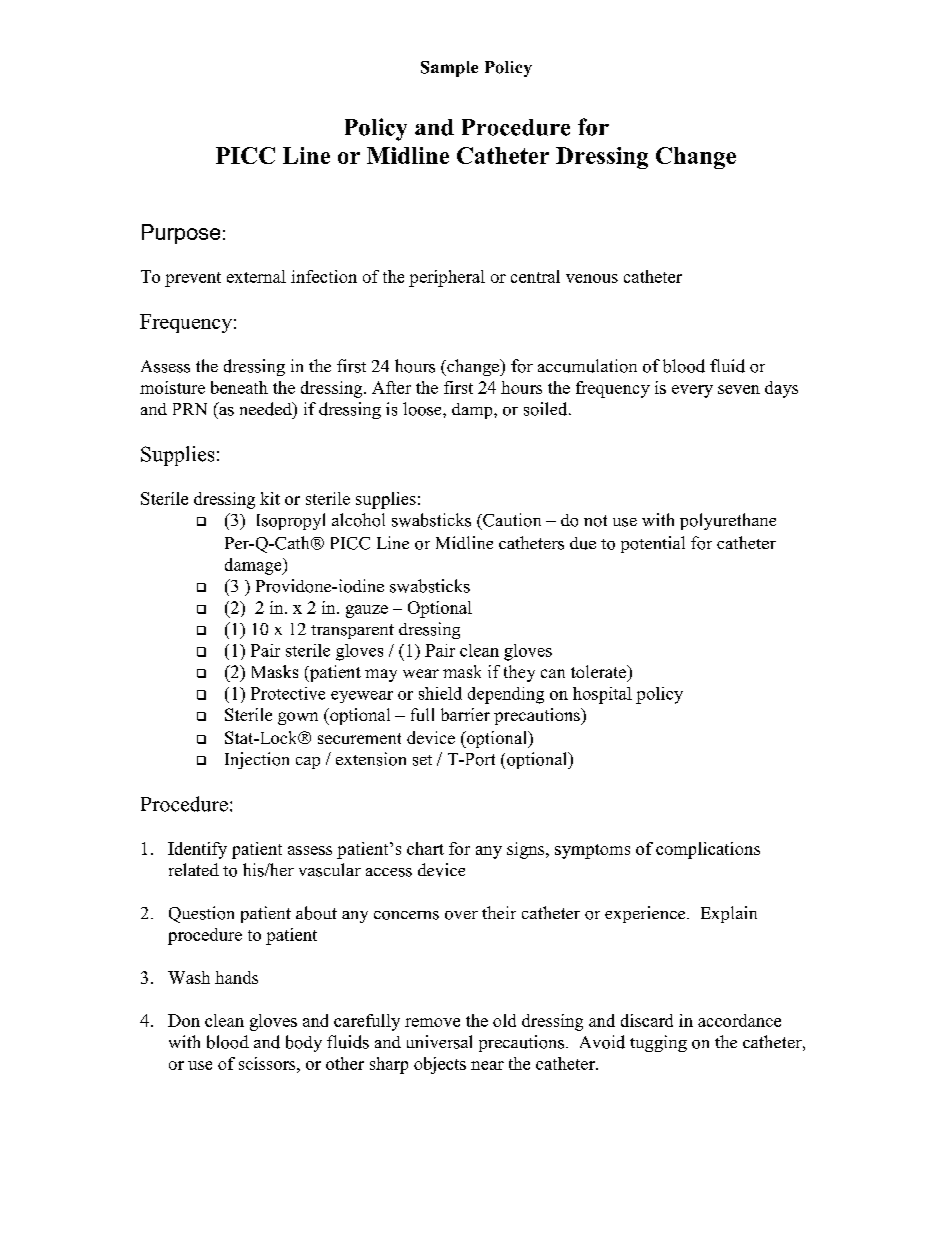 The height and width of the screenshot is (1233, 952). What do you see at coordinates (268, 1063) in the screenshot?
I see `scissors` at bounding box center [268, 1063].
